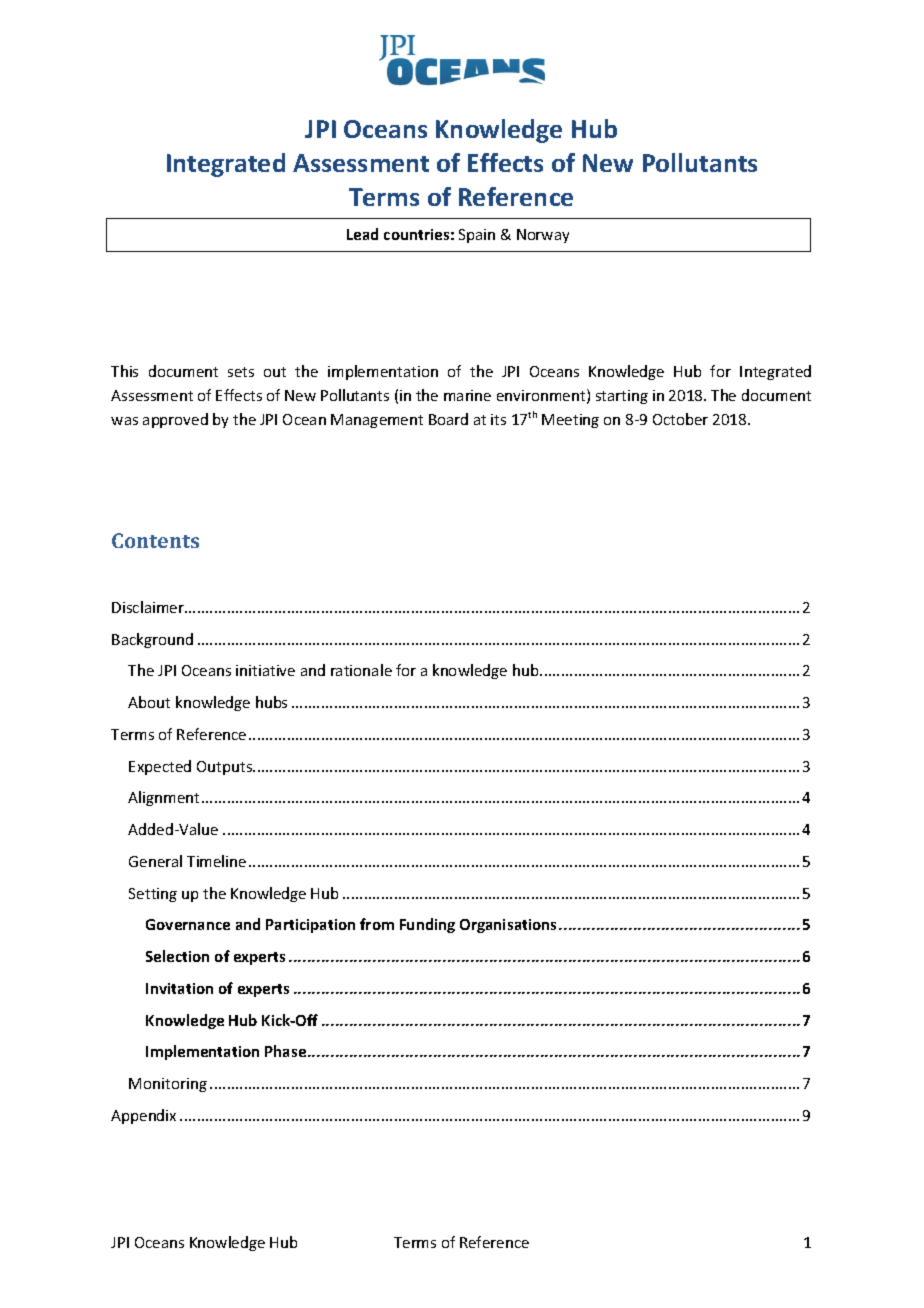 This page has height=1308, width=924. What do you see at coordinates (377, 421) in the page?
I see `Management` at bounding box center [377, 421].
